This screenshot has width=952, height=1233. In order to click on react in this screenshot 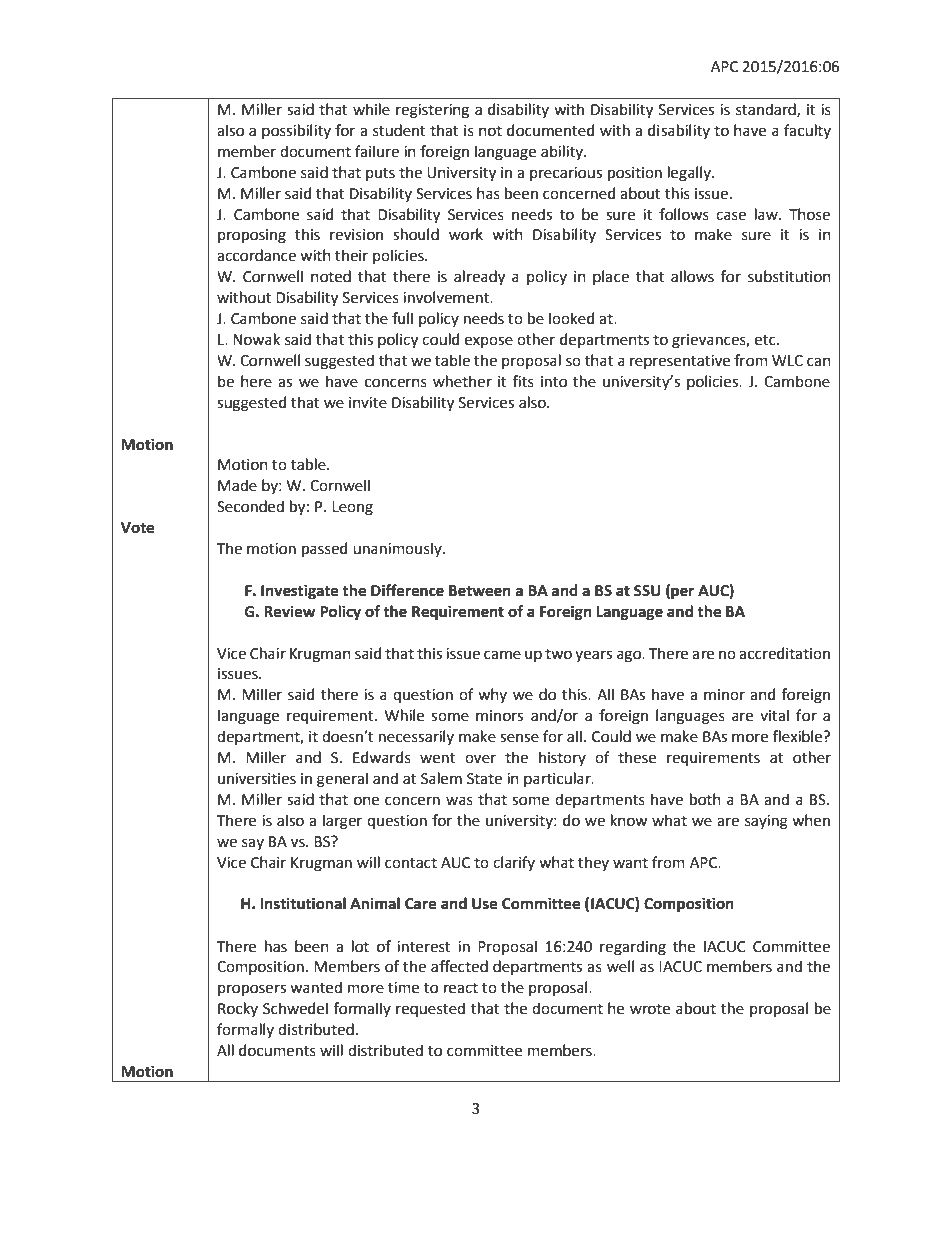, I will do `click(461, 988)`.
